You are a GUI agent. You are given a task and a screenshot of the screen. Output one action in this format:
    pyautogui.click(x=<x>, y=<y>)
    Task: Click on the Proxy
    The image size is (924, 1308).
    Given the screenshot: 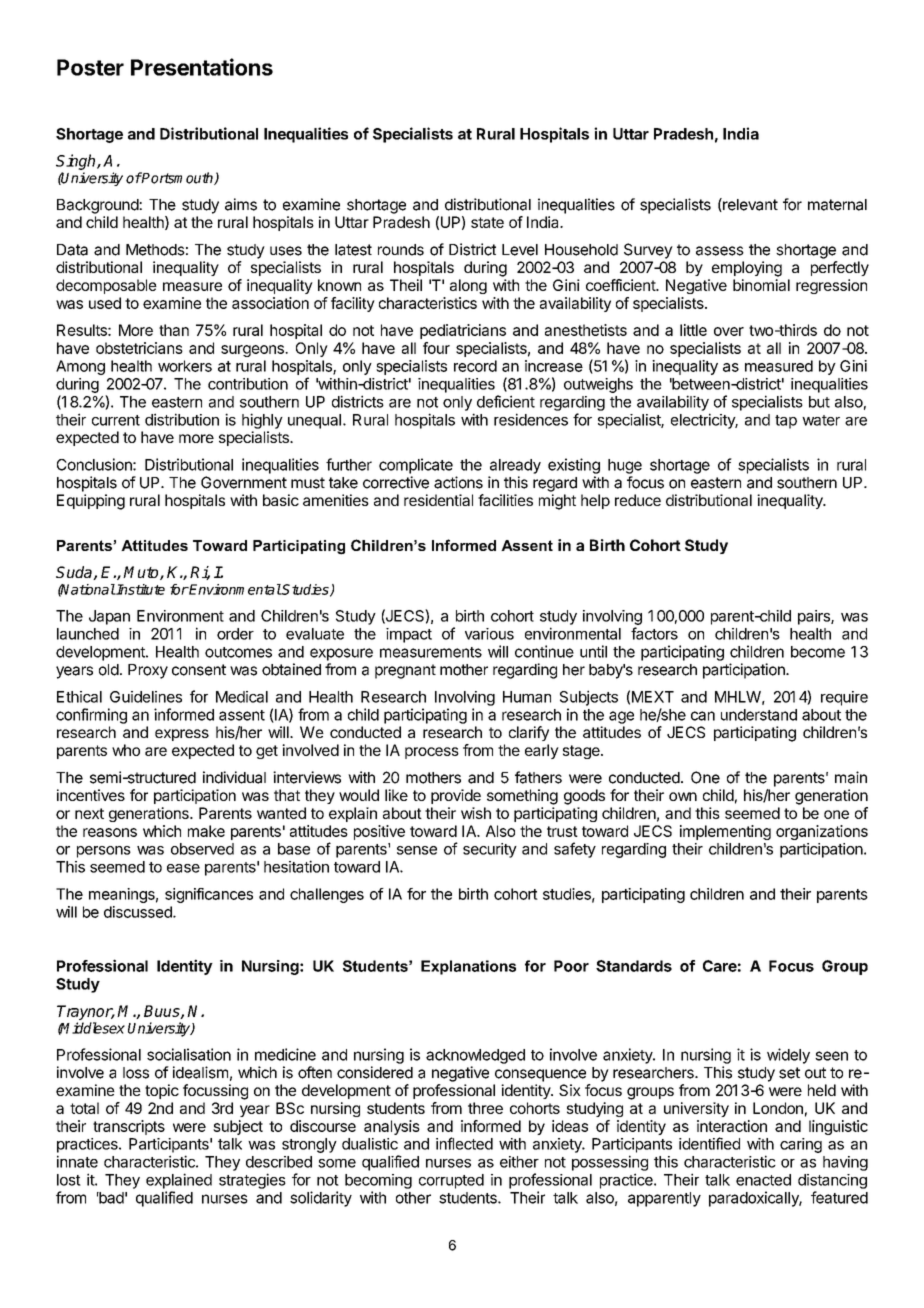 What is the action you would take?
    pyautogui.click(x=148, y=671)
